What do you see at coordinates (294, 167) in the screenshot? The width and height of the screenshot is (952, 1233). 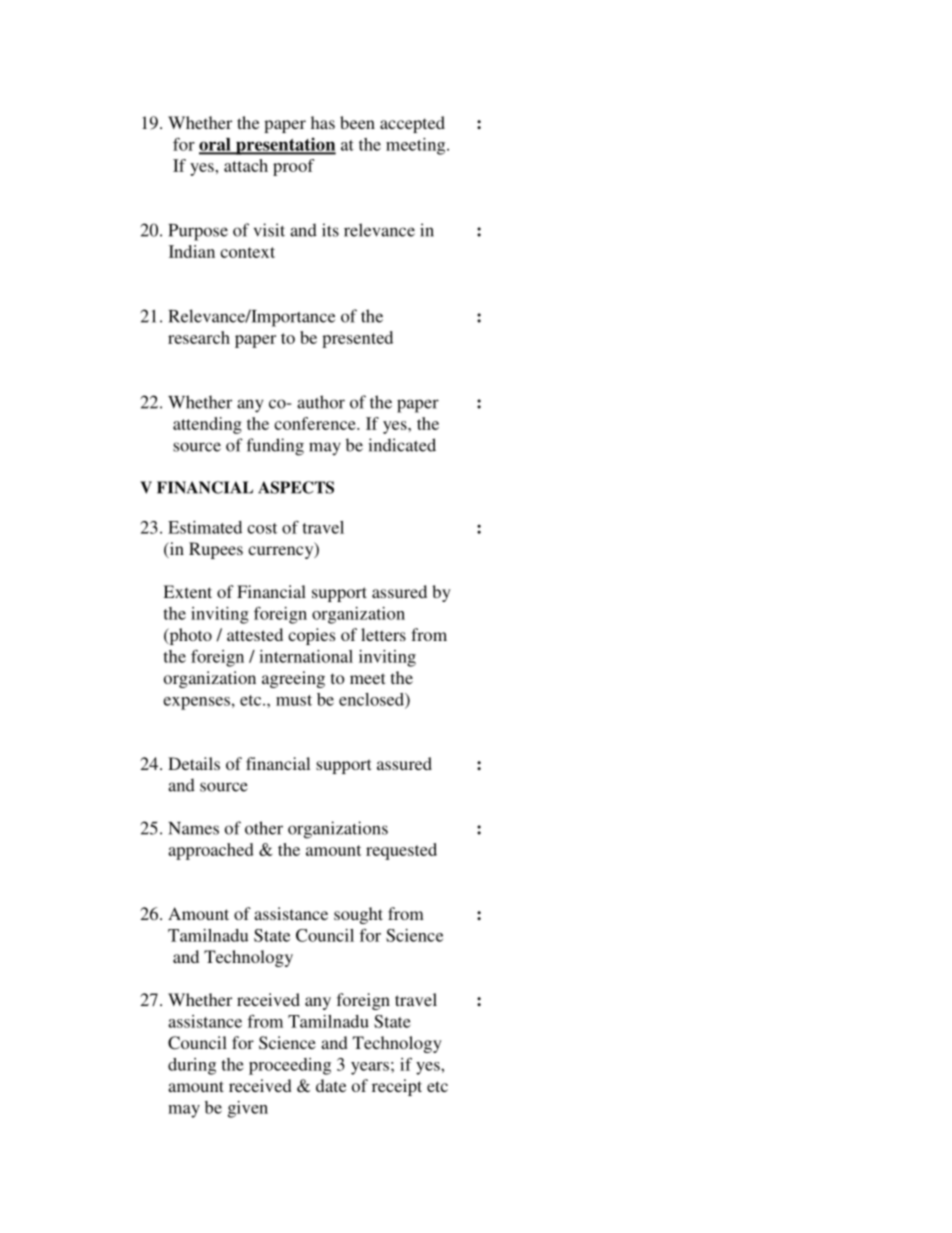 I see `proof` at bounding box center [294, 167].
